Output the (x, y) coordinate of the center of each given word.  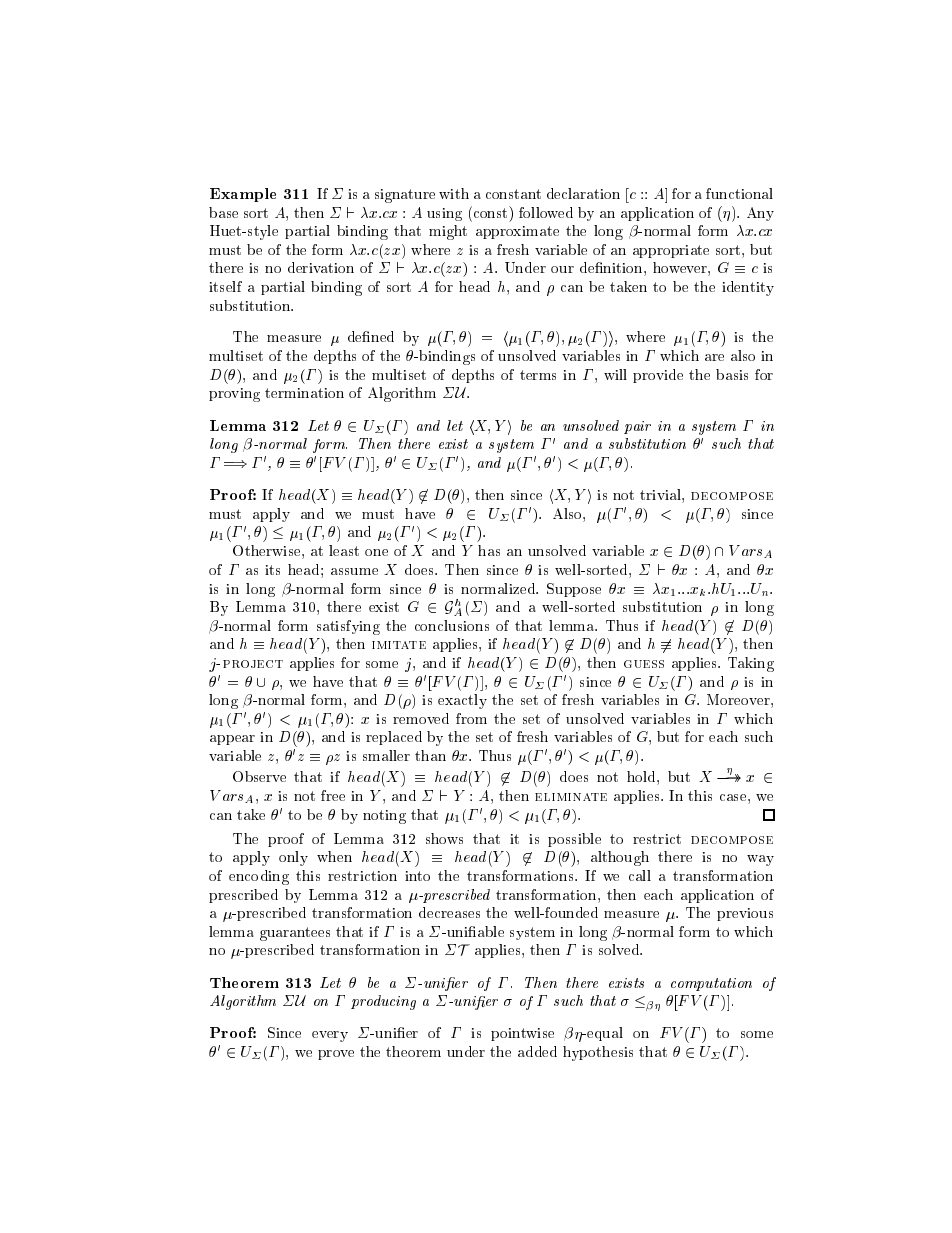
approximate (517, 232)
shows (444, 838)
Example (243, 195)
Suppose (574, 590)
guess (644, 664)
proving (234, 395)
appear (232, 740)
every (330, 1036)
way (760, 860)
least (344, 550)
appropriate (671, 251)
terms (538, 375)
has (489, 550)
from (471, 718)
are (714, 357)
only (293, 858)
